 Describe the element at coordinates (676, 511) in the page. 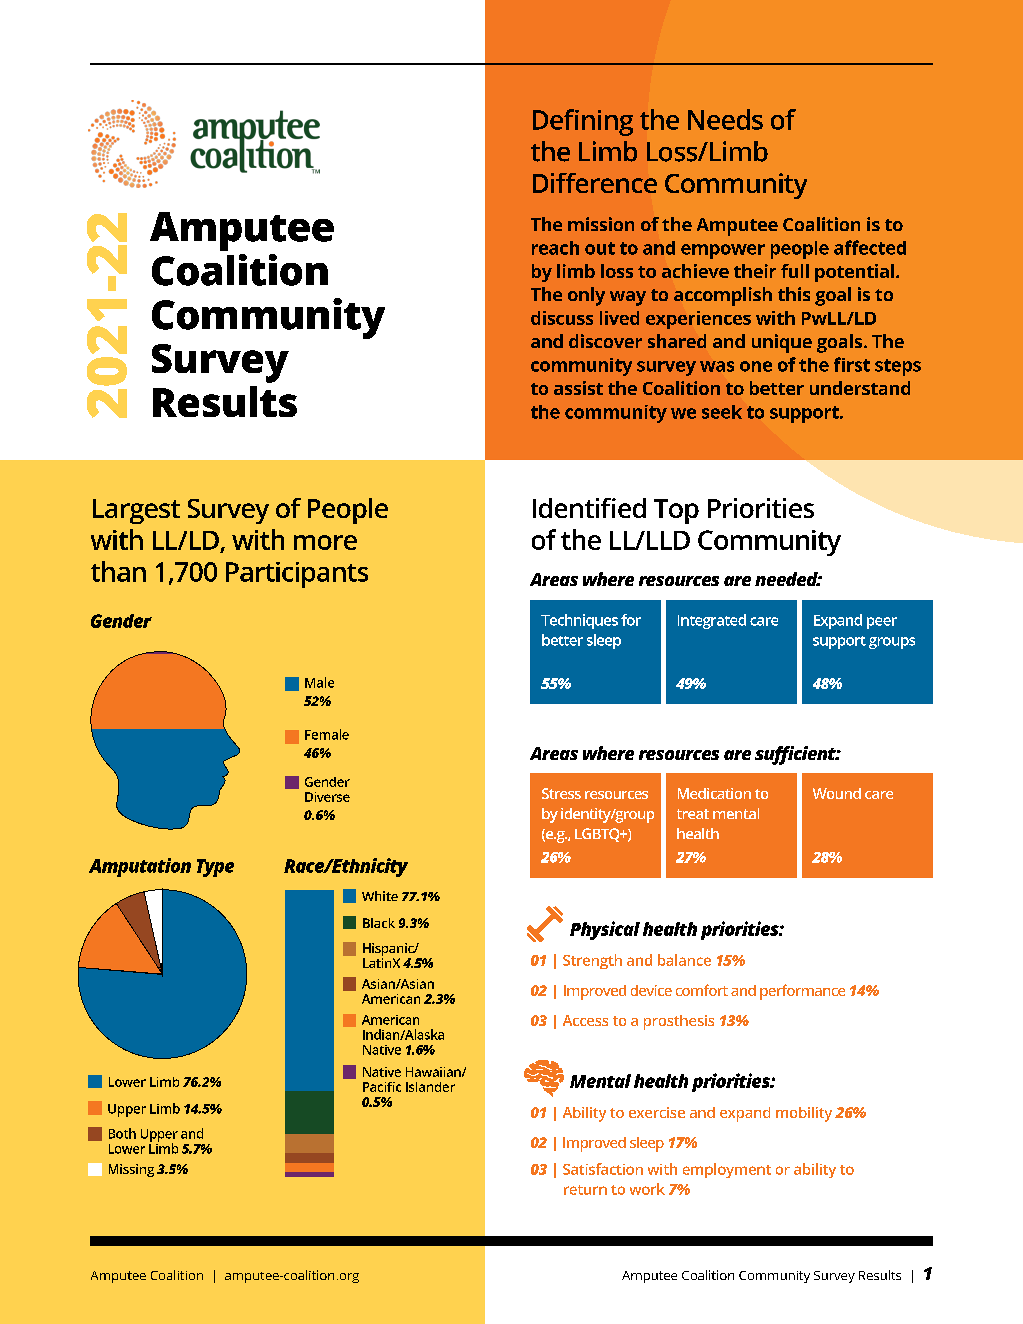

I see `Top` at that location.
